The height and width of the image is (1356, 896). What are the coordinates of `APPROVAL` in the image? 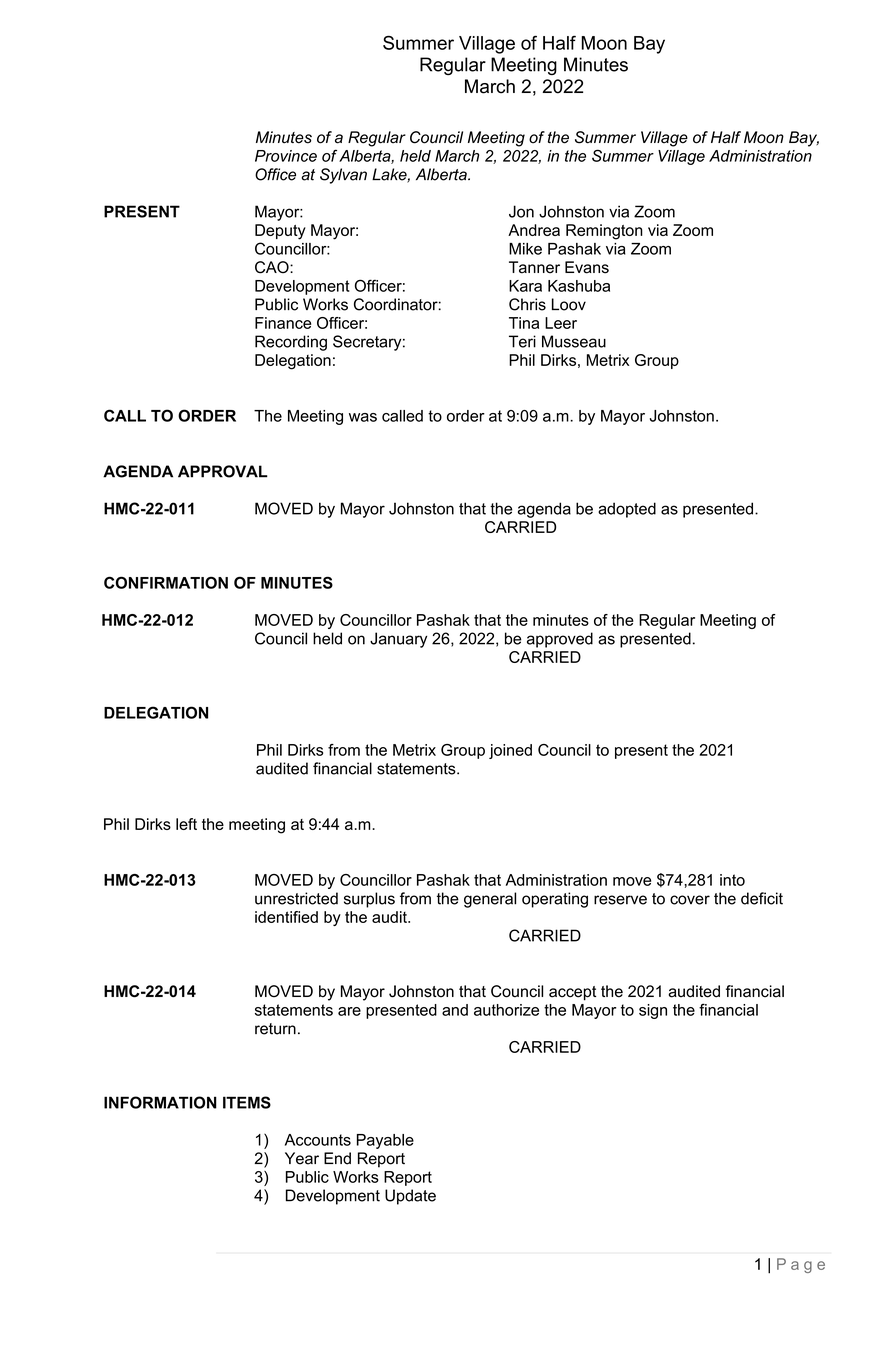 It's located at (223, 471).
